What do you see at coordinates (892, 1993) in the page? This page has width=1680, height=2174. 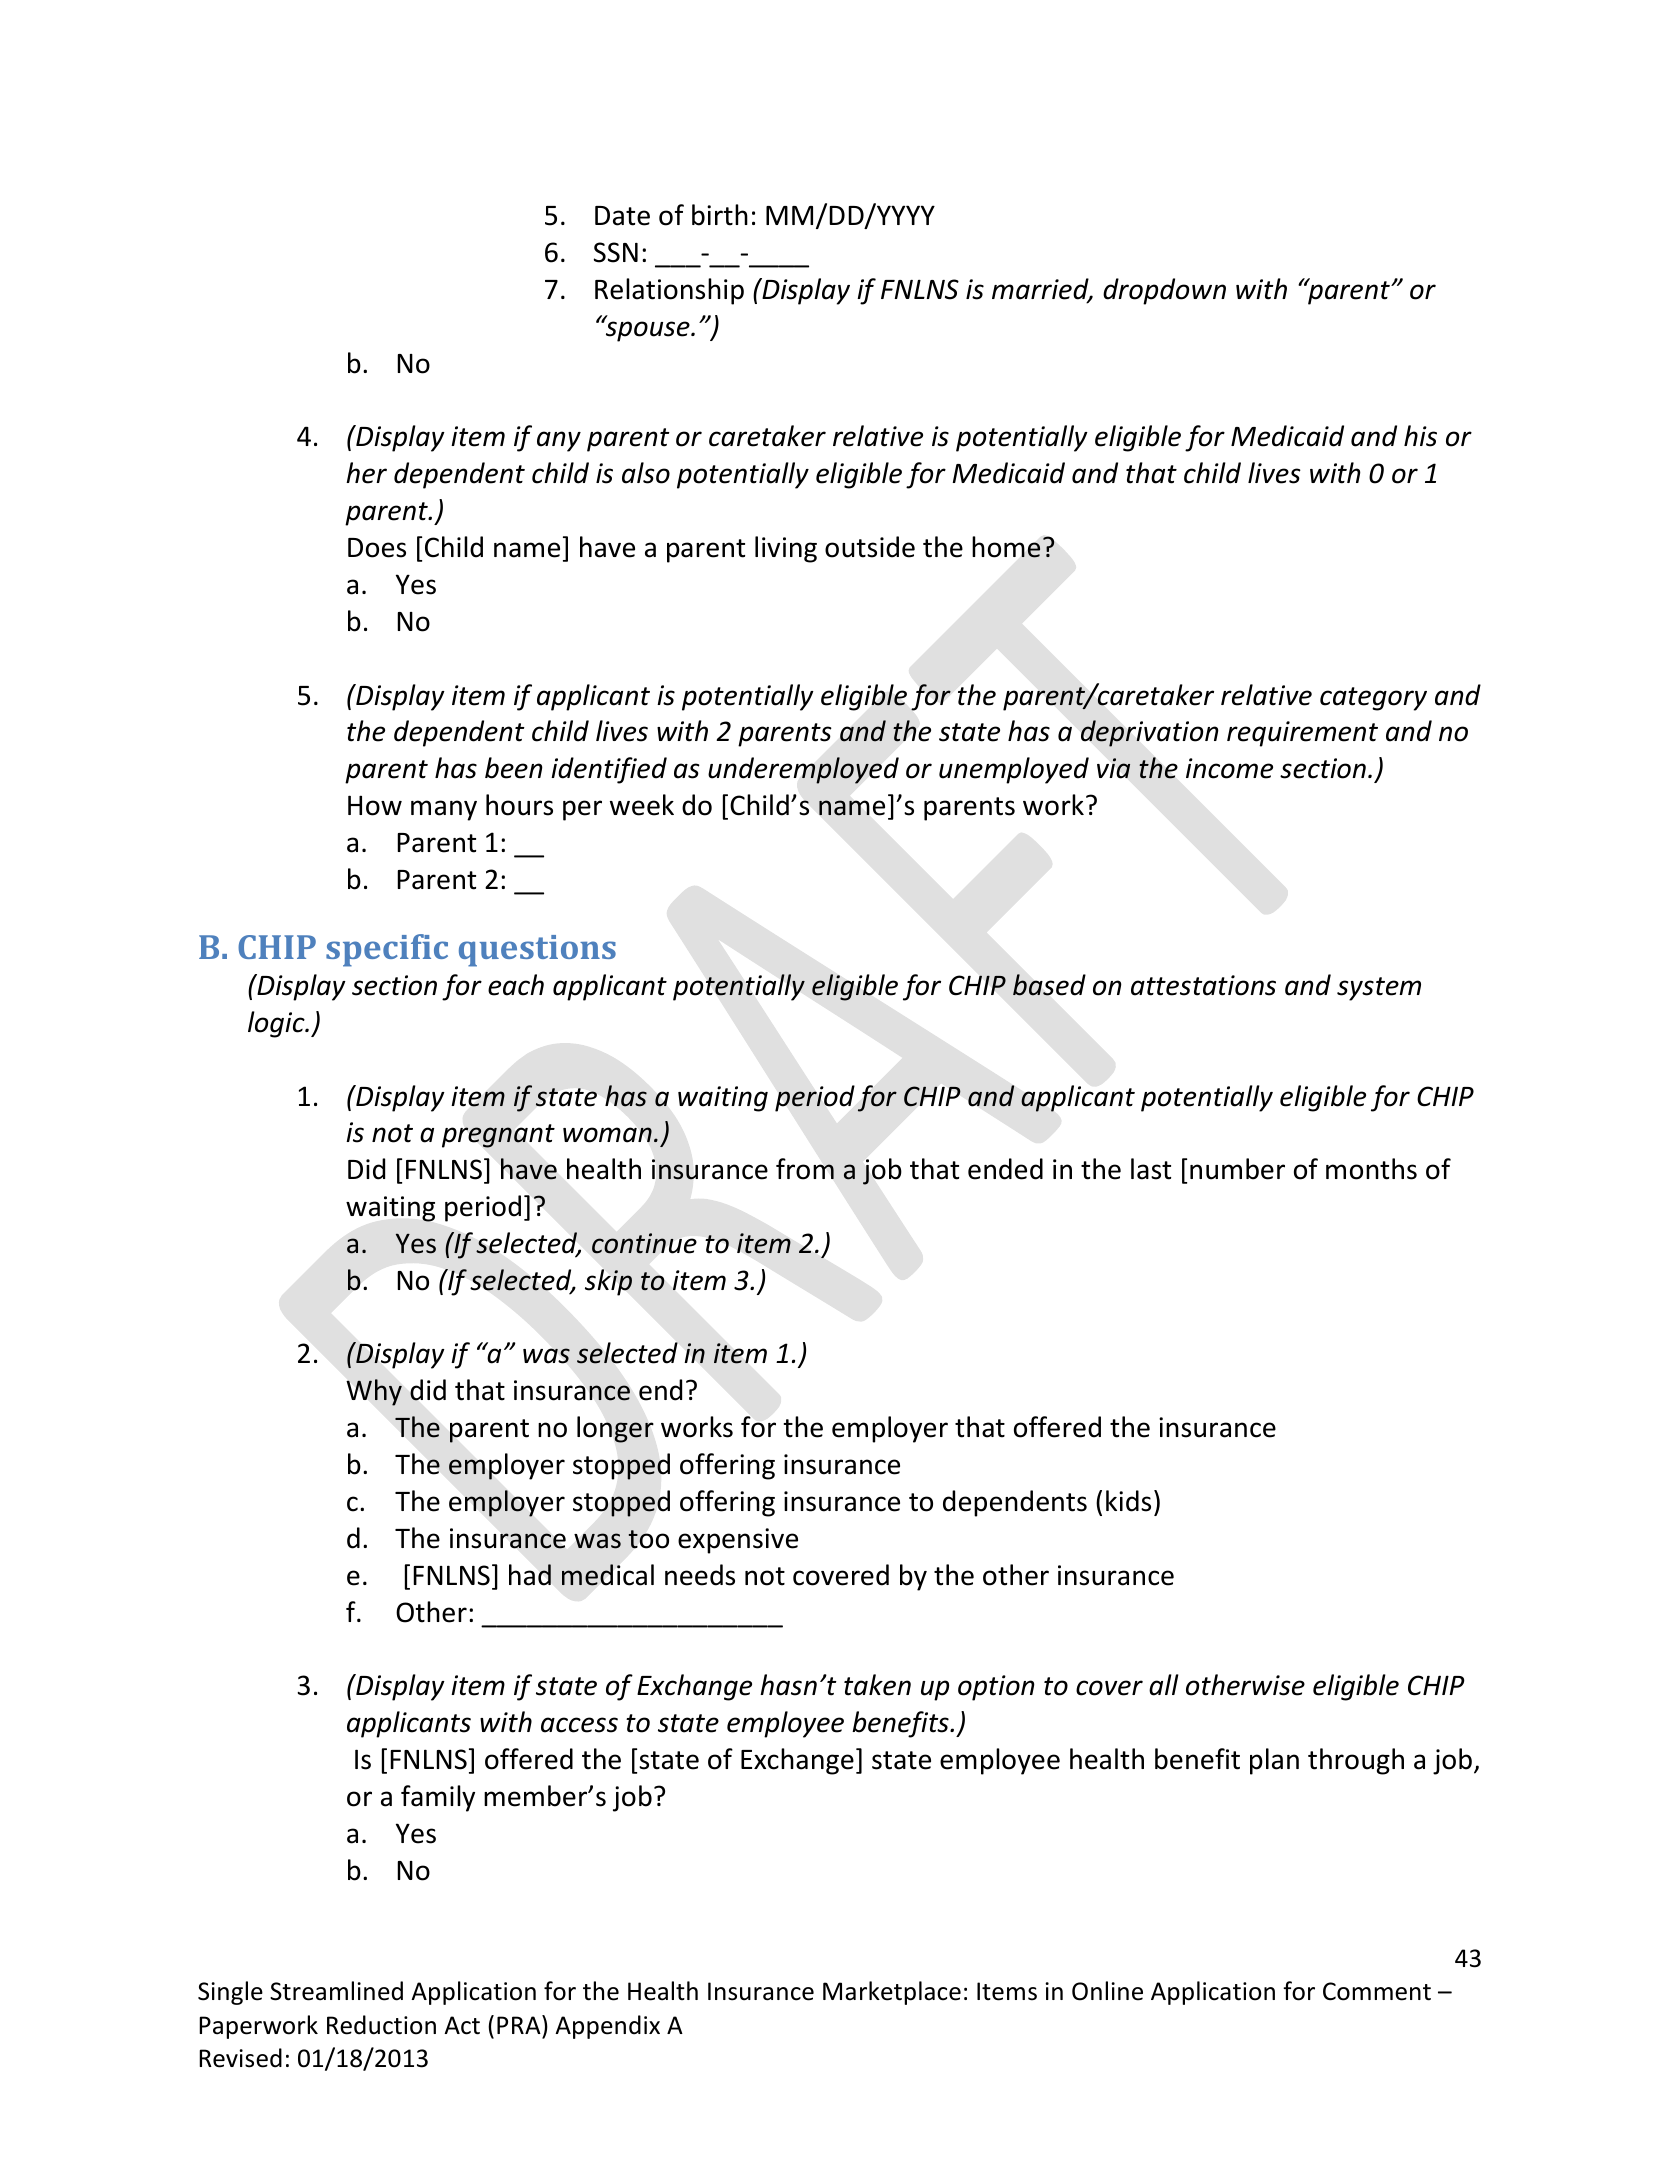 I see `Marketplace` at bounding box center [892, 1993].
